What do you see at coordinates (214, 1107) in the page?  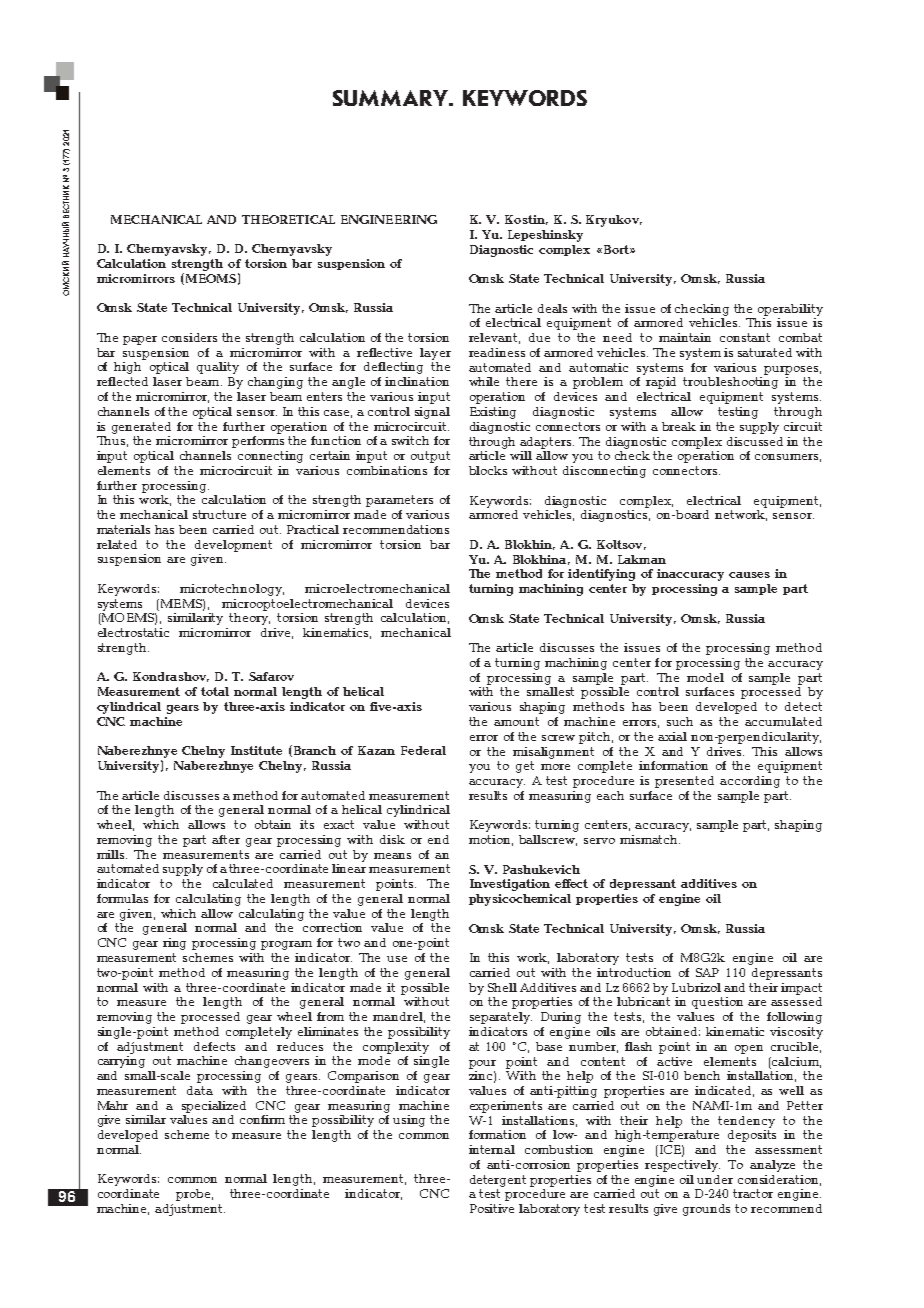 I see `specialized` at bounding box center [214, 1107].
